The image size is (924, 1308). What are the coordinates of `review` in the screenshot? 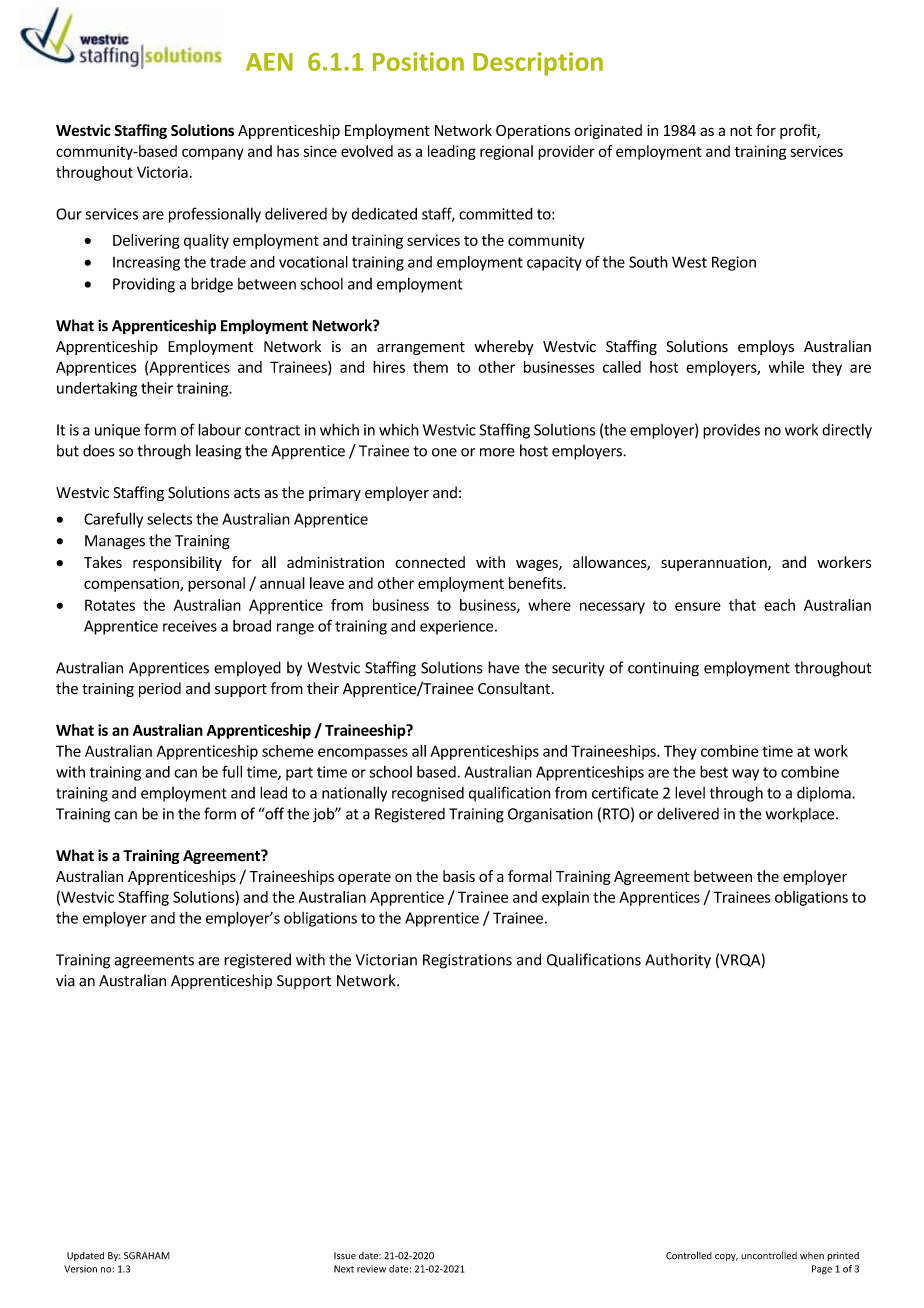 It's located at (371, 1269).
